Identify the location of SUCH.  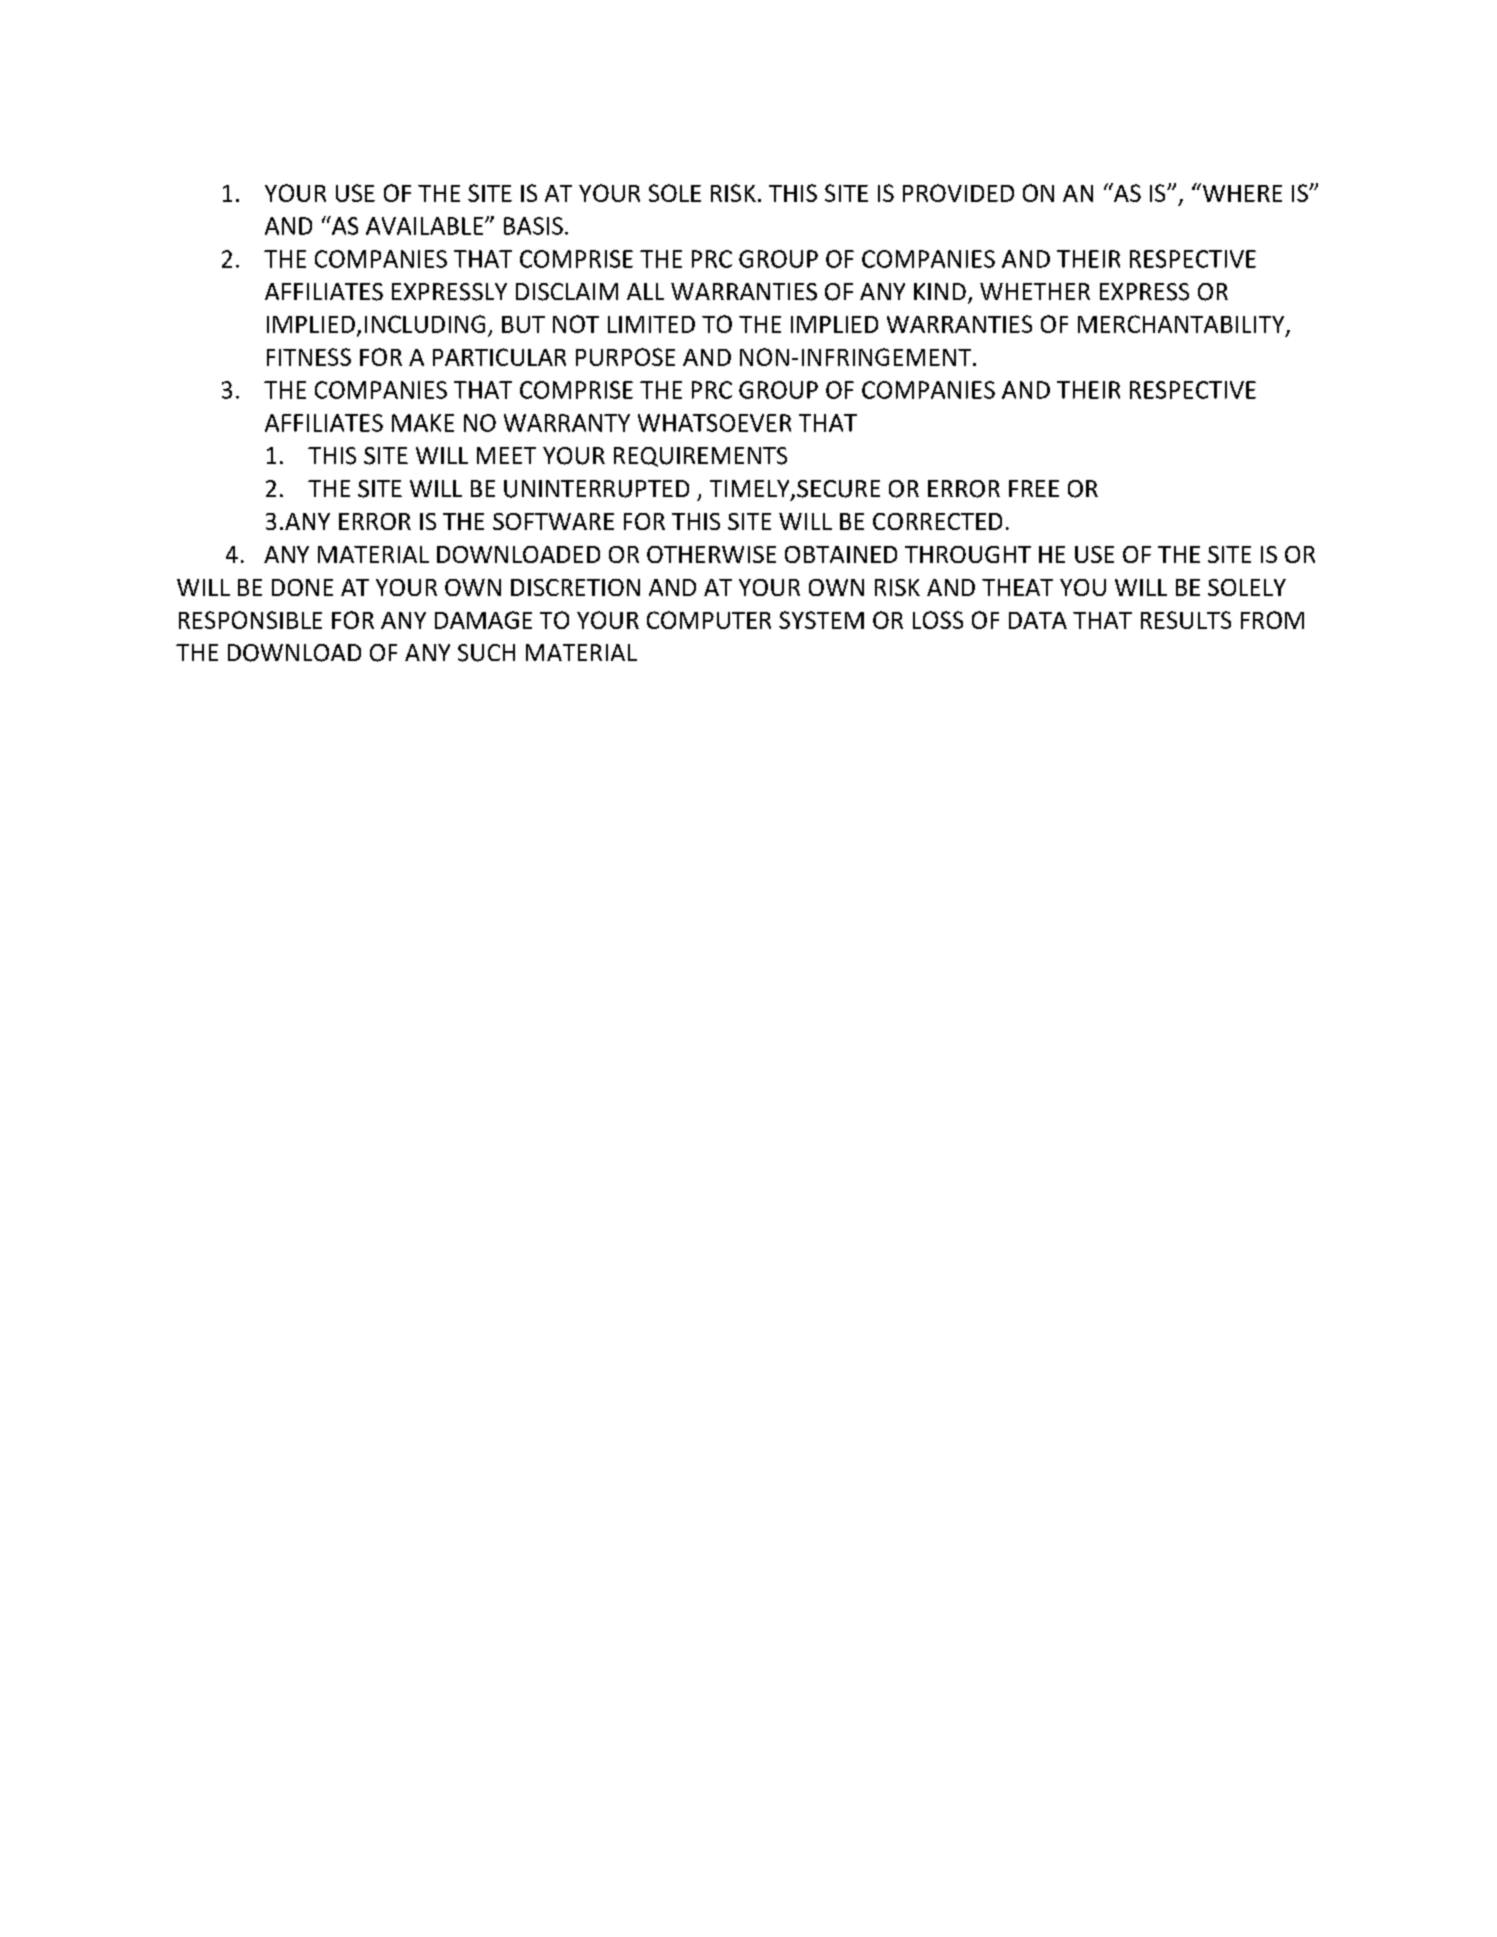
(486, 653).
